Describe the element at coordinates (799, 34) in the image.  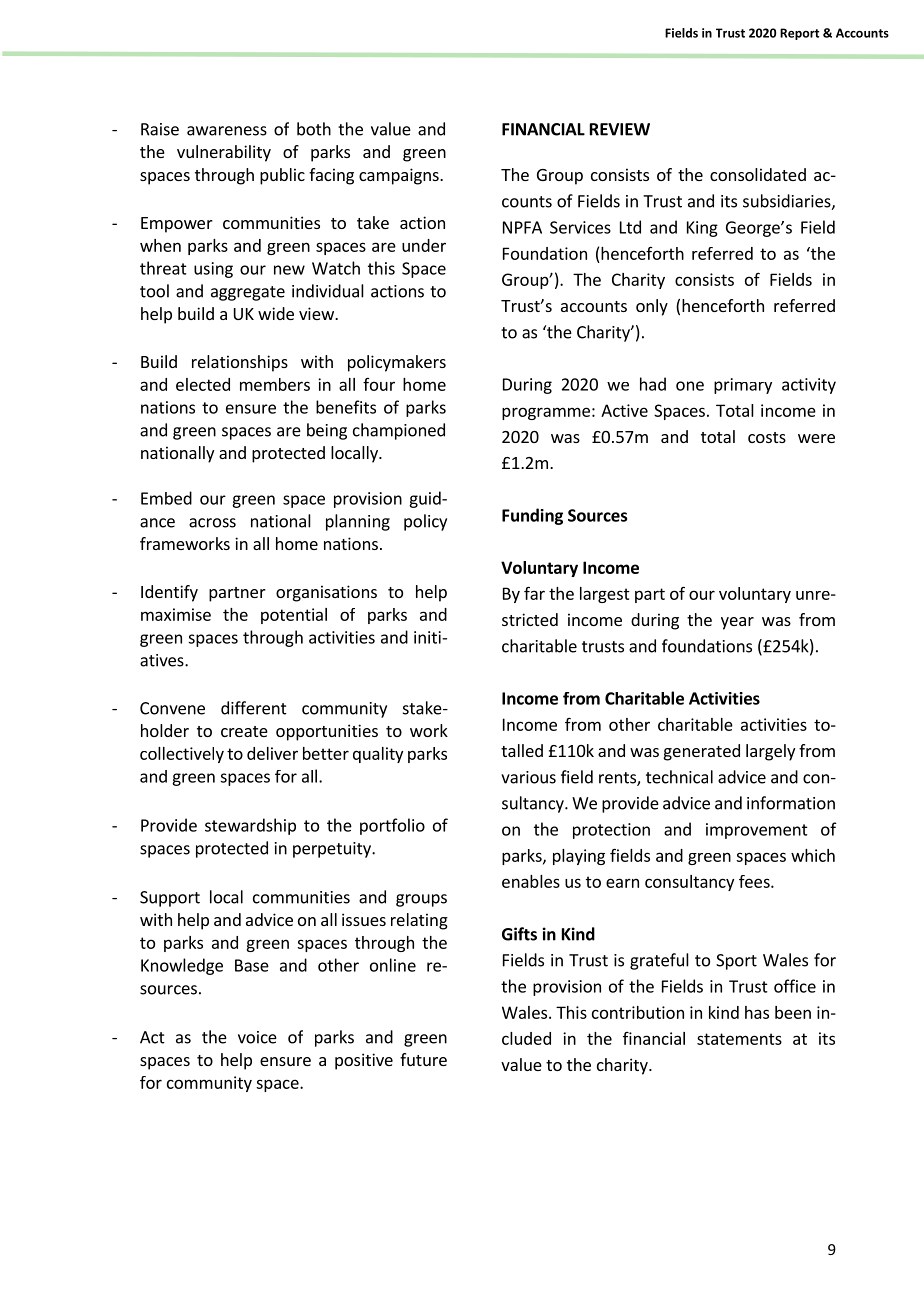
I see `Report` at that location.
